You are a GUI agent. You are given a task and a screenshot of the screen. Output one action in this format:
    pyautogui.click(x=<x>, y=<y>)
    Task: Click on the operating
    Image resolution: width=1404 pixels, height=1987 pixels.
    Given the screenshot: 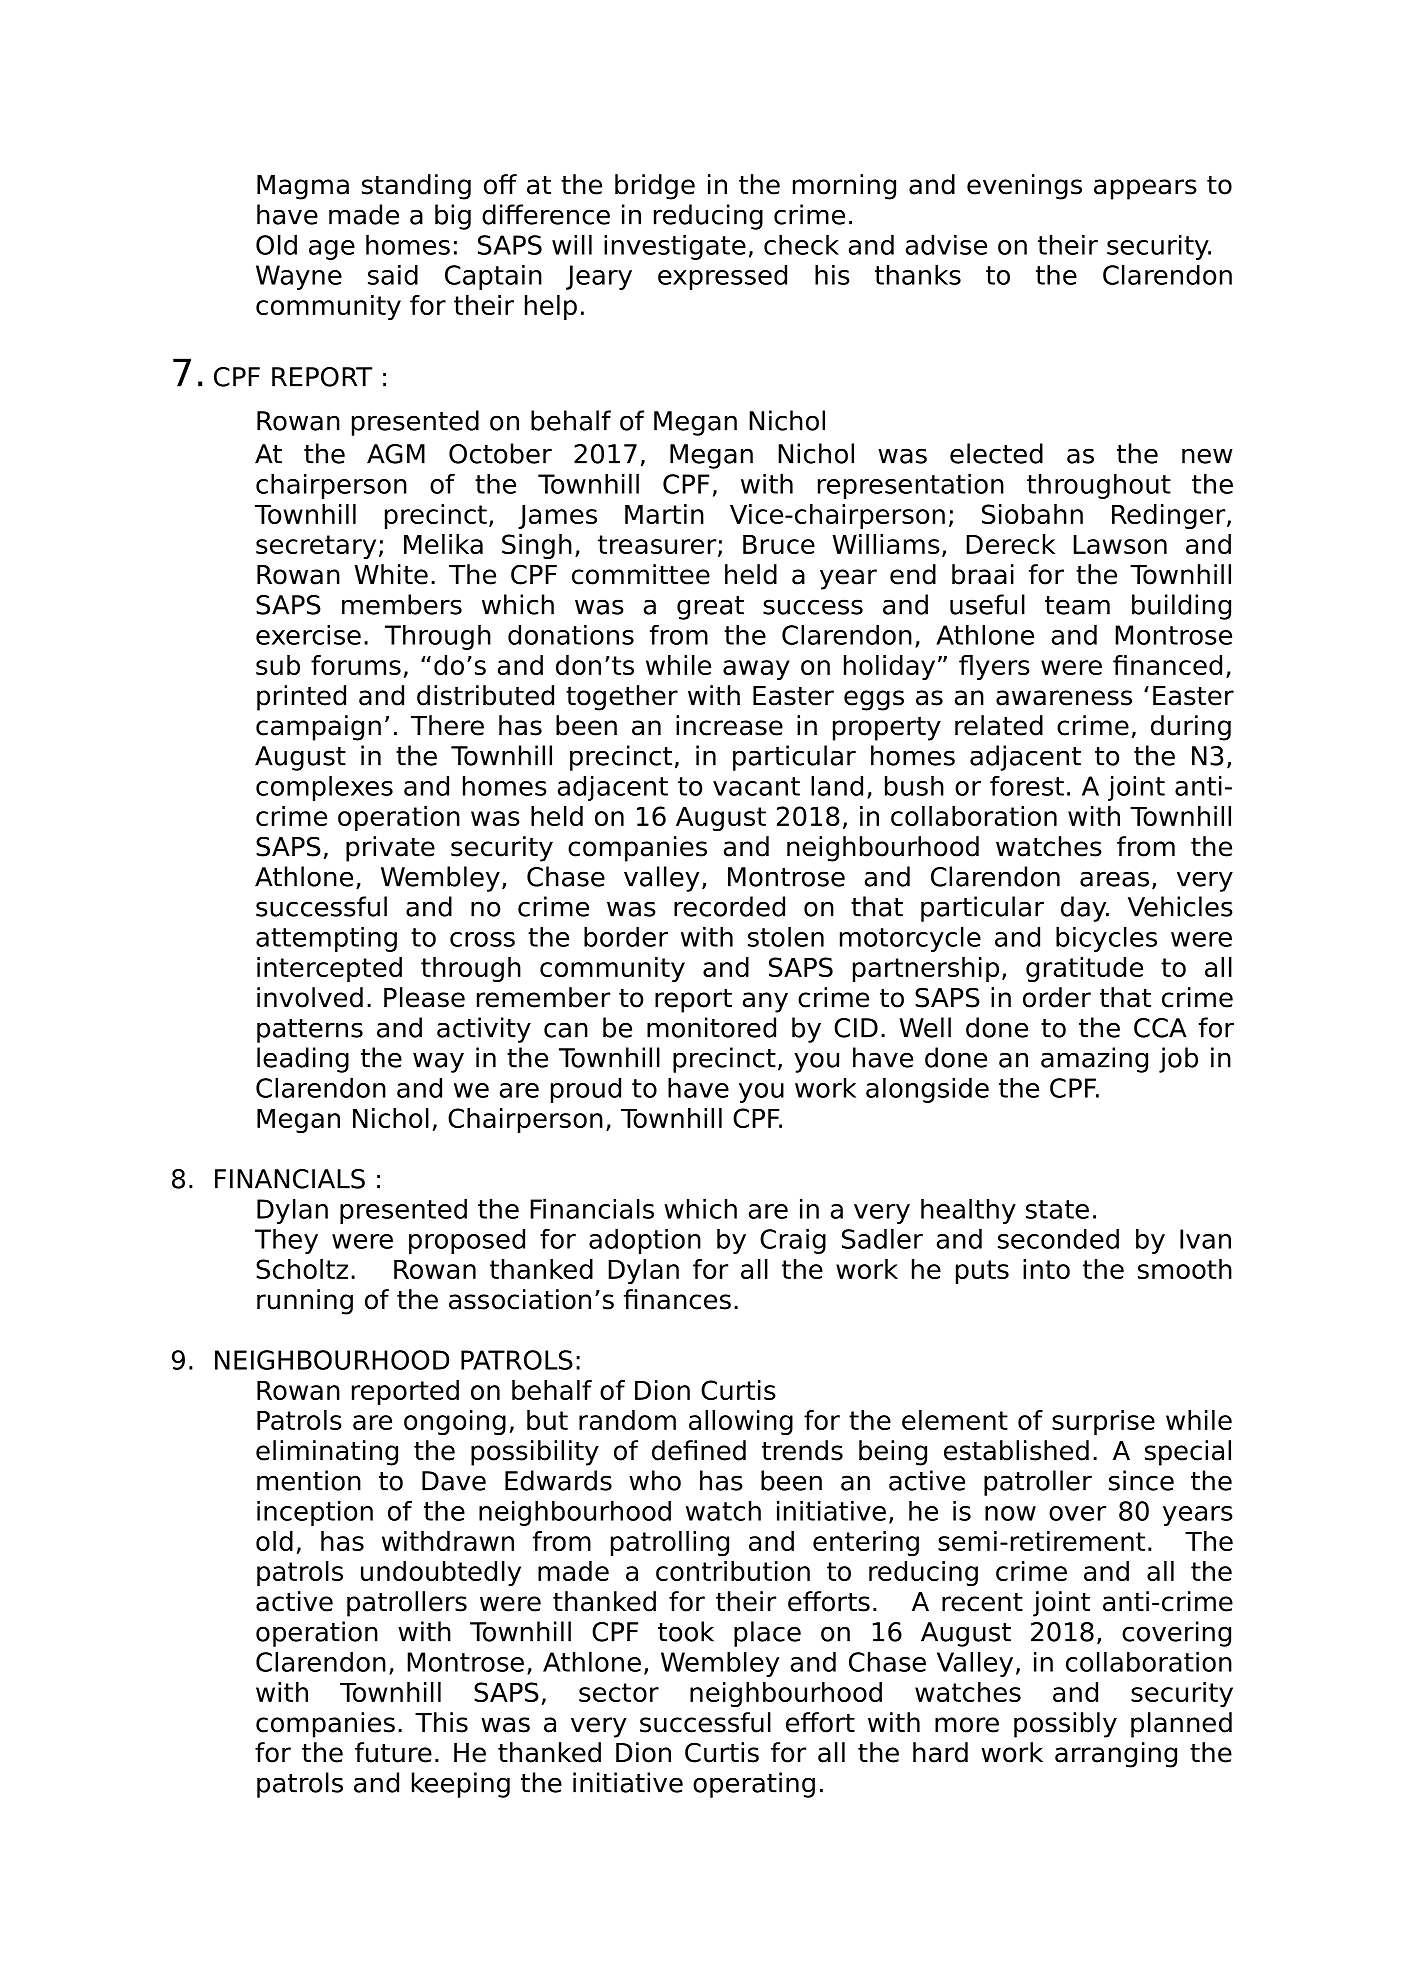 What is the action you would take?
    pyautogui.click(x=754, y=1785)
